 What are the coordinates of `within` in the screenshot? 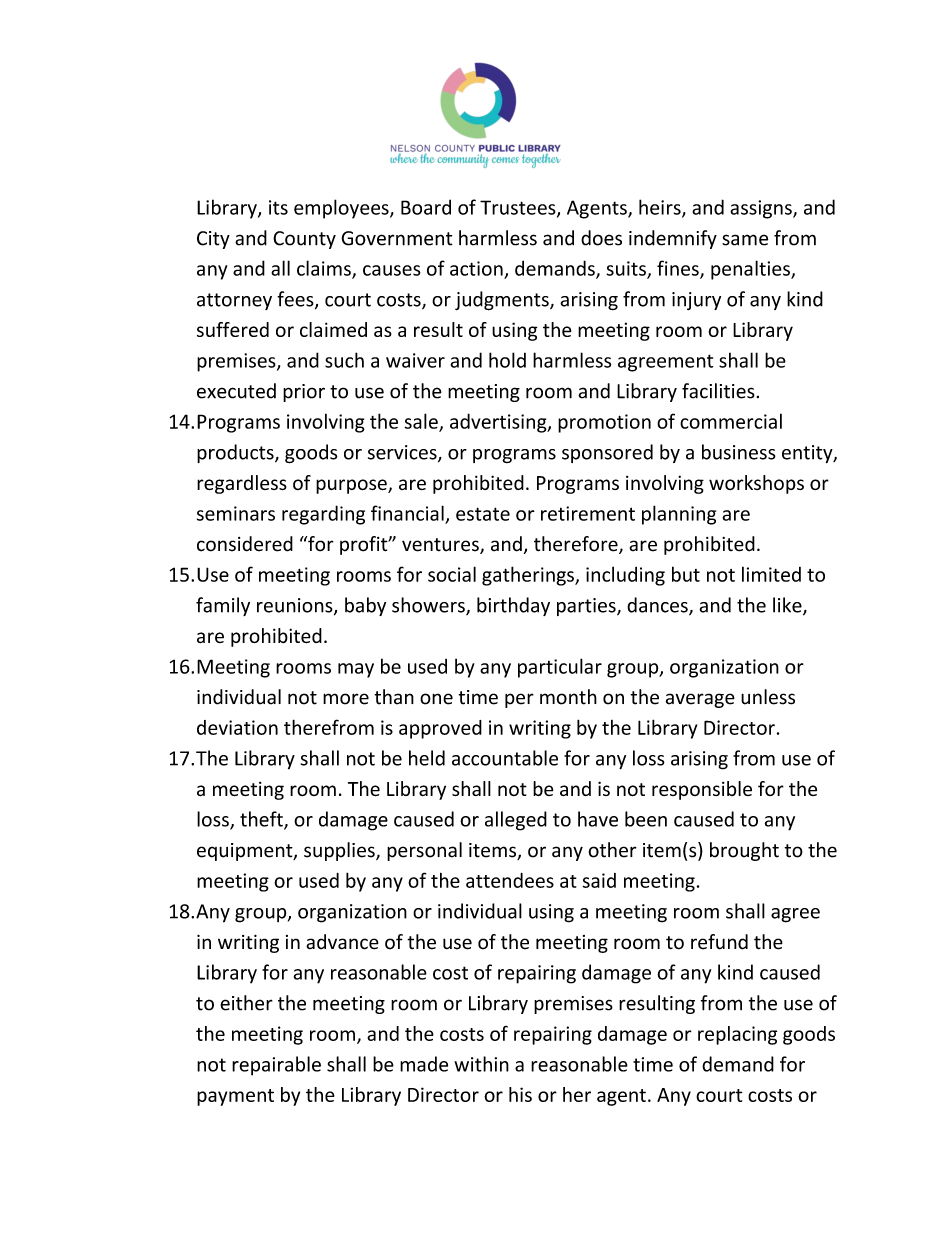 It's located at (481, 1064).
